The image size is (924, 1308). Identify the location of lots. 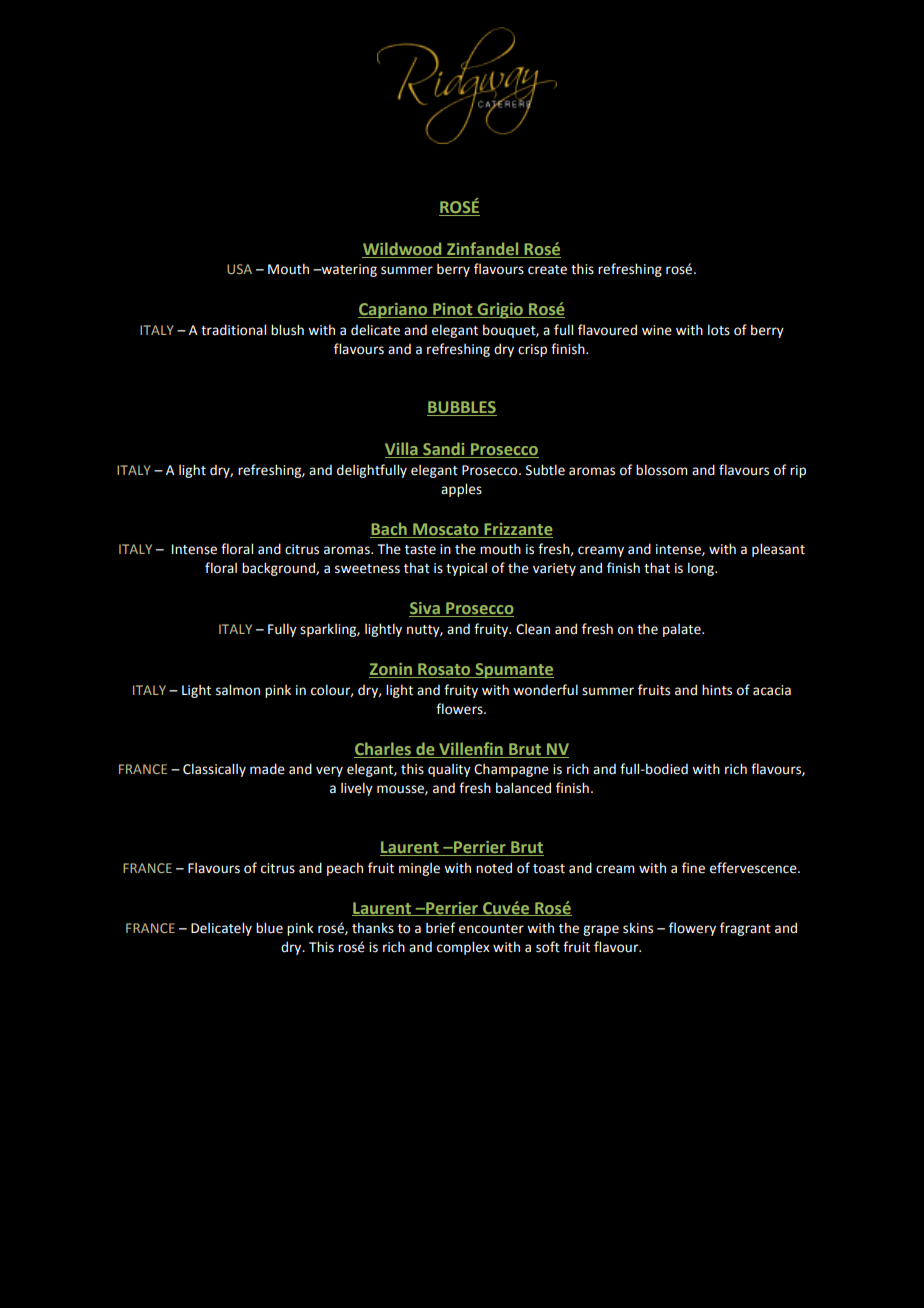
(719, 330).
